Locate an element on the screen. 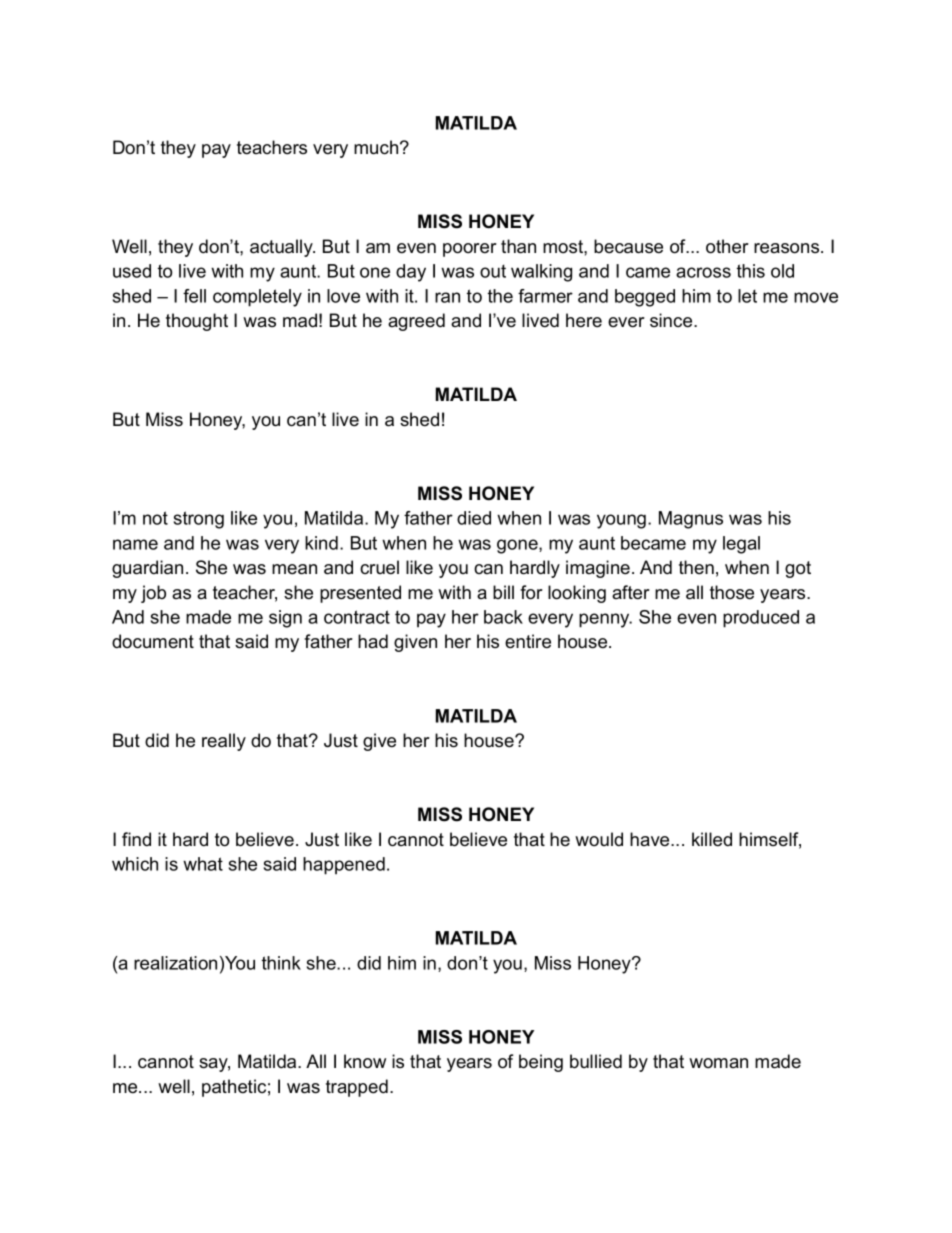  much is located at coordinates (376, 147).
